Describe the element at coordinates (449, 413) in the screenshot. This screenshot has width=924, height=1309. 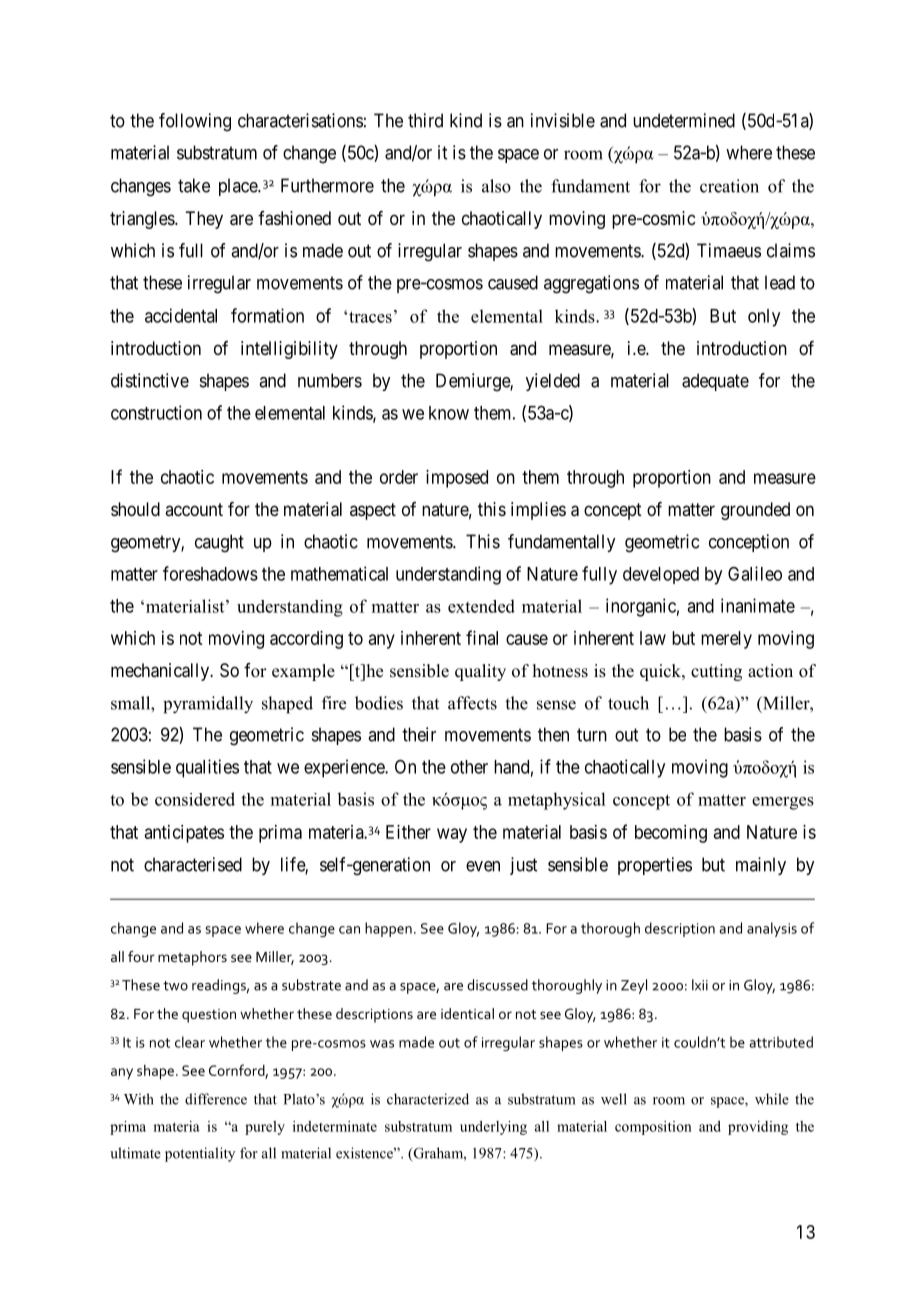
I see `know` at that location.
